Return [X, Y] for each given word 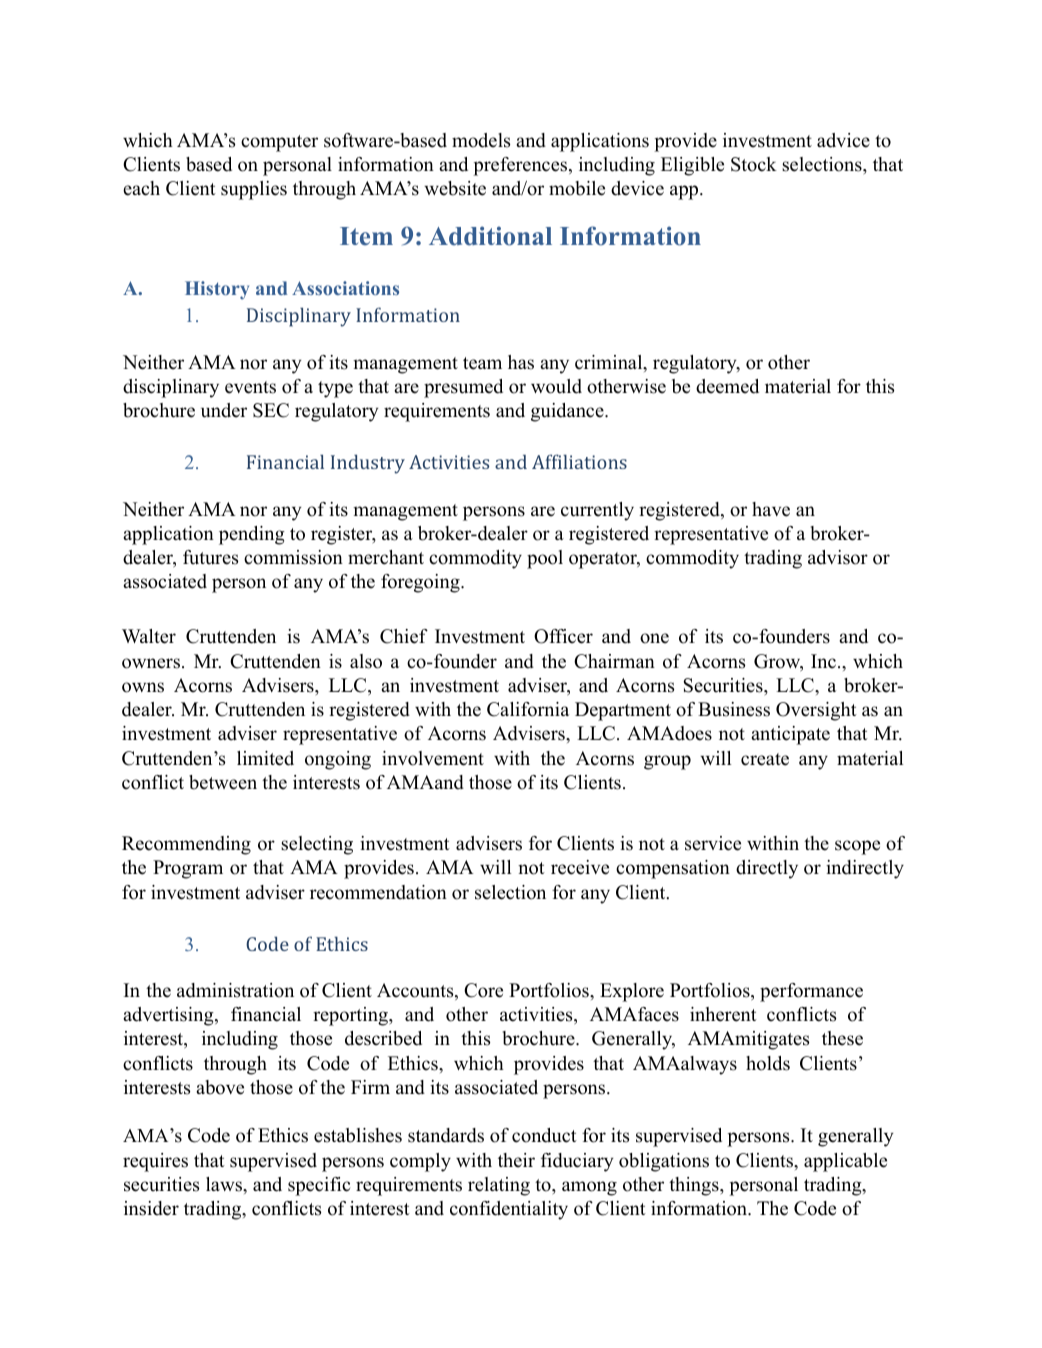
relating [499, 1186]
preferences [520, 166]
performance [811, 992]
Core [483, 990]
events [250, 387]
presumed [463, 388]
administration [235, 990]
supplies [254, 190]
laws [225, 1184]
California [528, 709]
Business [734, 709]
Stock [754, 164]
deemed [727, 386]
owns [143, 687]
